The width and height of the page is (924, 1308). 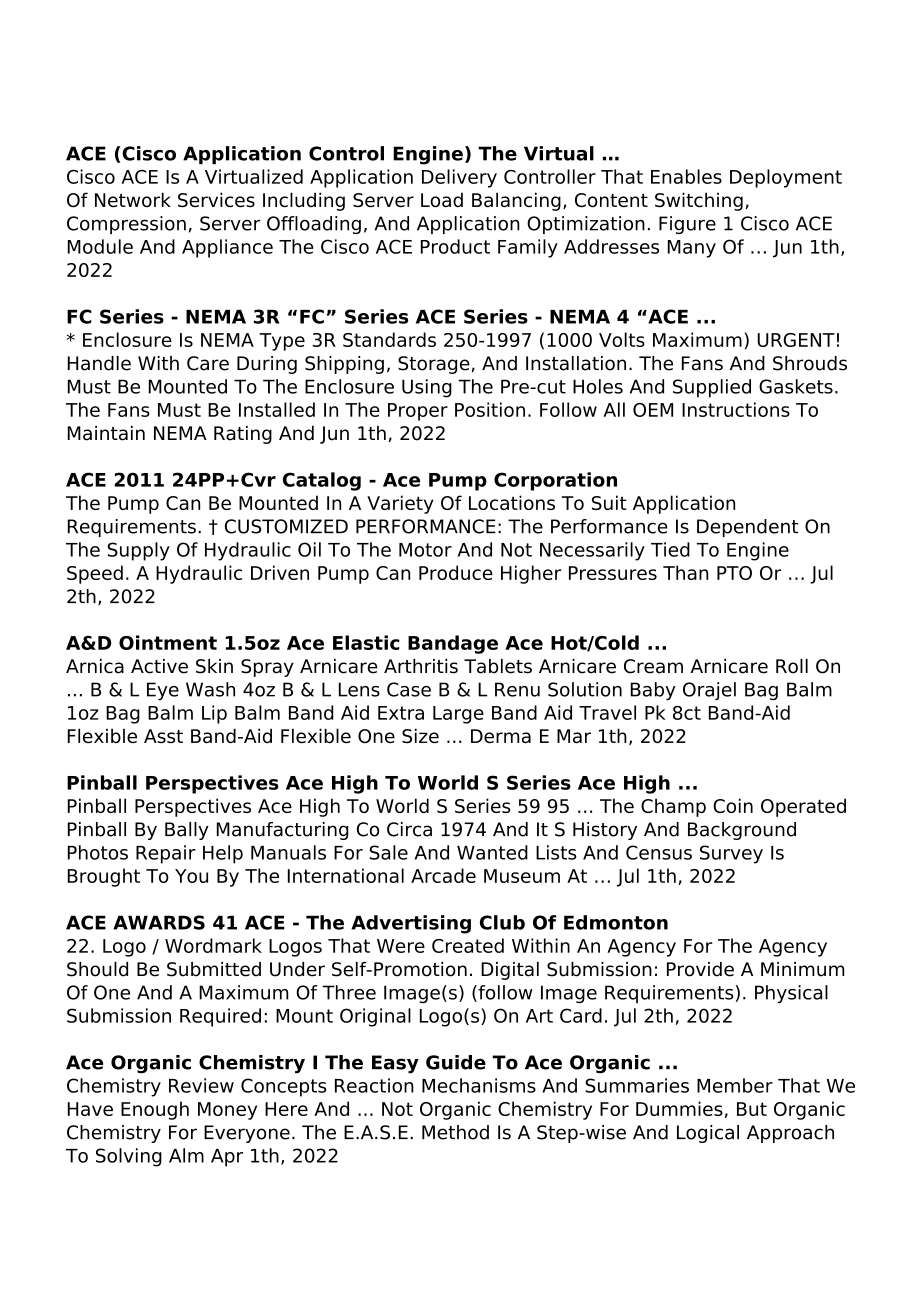 I want to click on Delivery, so click(x=459, y=178).
